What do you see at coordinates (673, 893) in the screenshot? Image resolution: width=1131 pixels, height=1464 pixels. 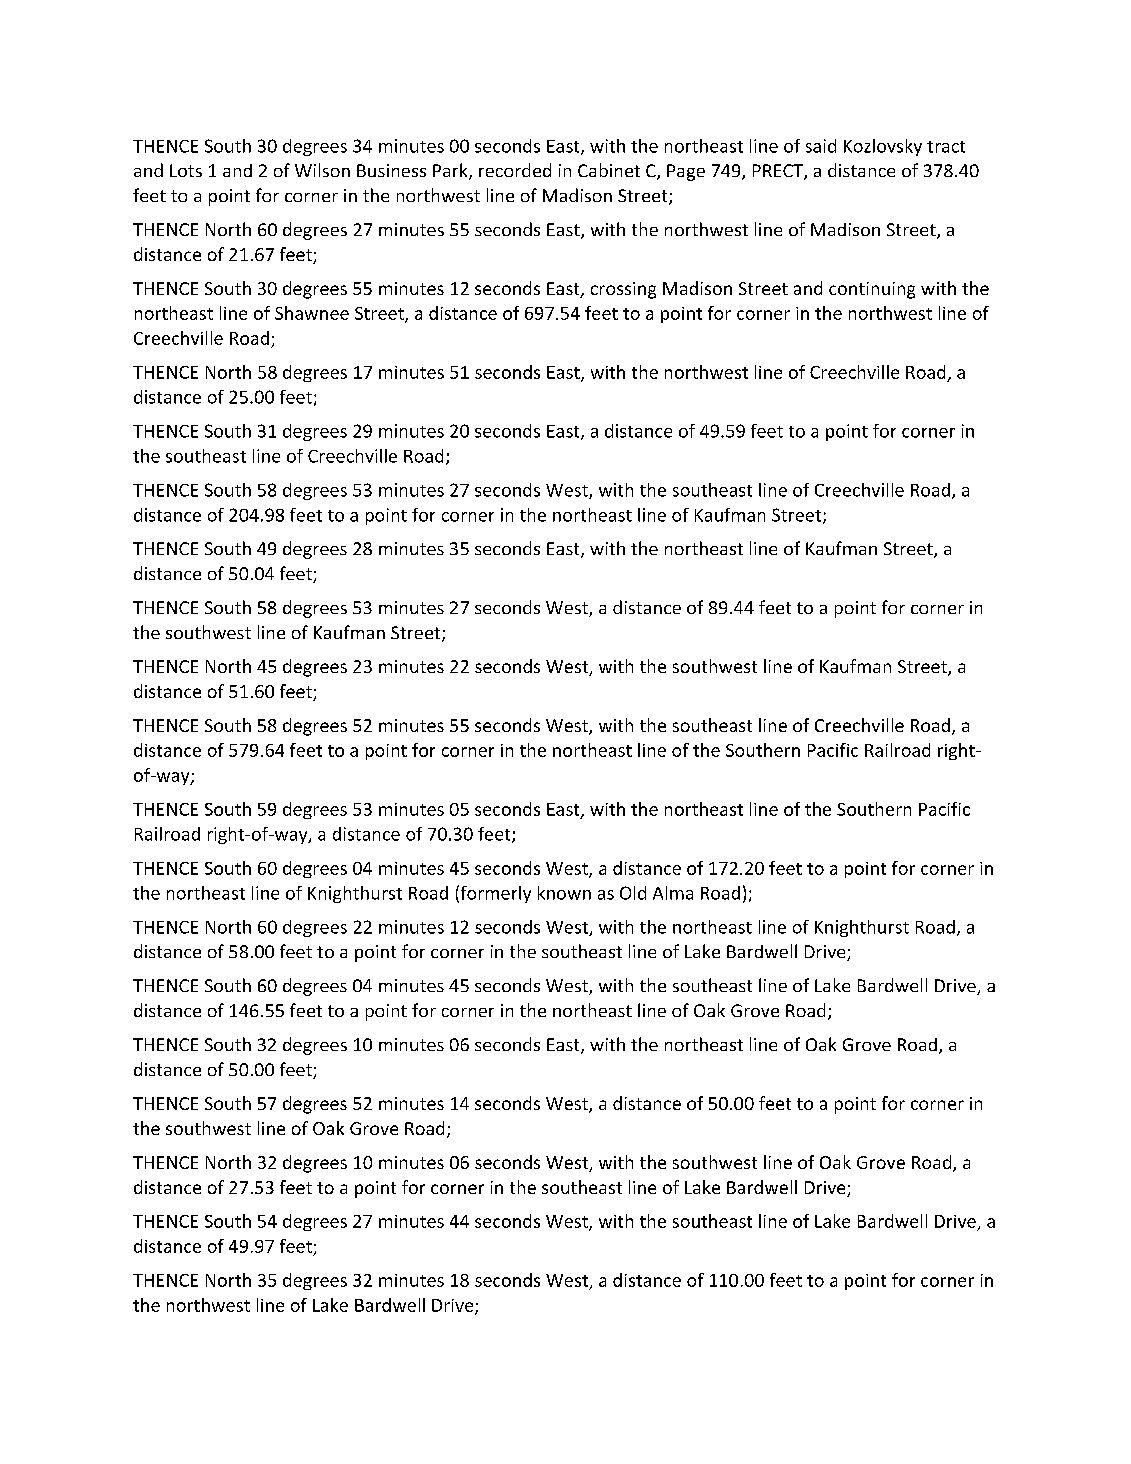 I see `Alma` at bounding box center [673, 893].
